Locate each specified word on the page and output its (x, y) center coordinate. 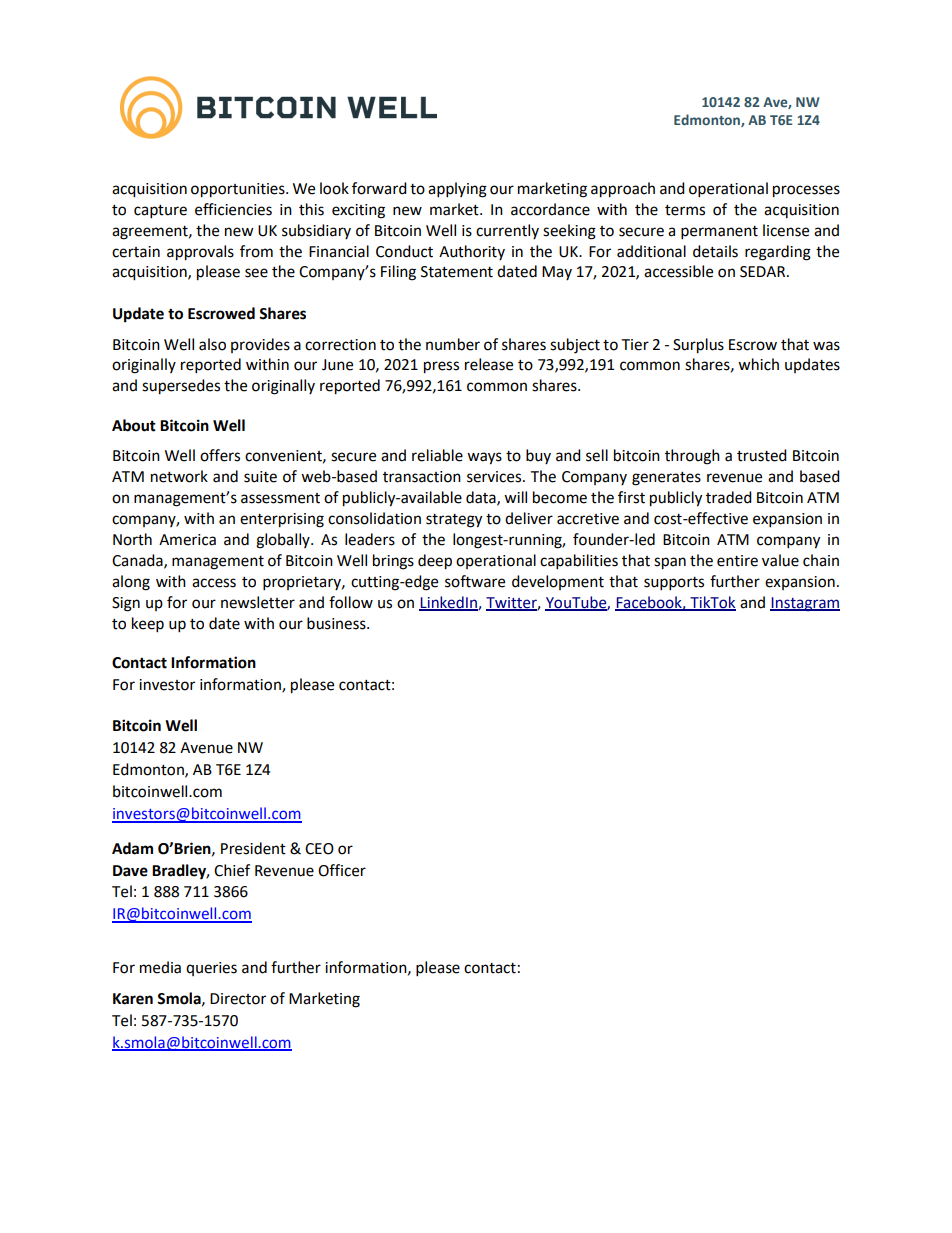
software (475, 581)
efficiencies (233, 209)
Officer (342, 870)
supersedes (181, 387)
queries (211, 969)
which (758, 364)
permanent (719, 233)
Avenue (206, 748)
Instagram (805, 604)
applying (457, 190)
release (489, 364)
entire (737, 561)
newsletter (258, 602)
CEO (319, 849)
